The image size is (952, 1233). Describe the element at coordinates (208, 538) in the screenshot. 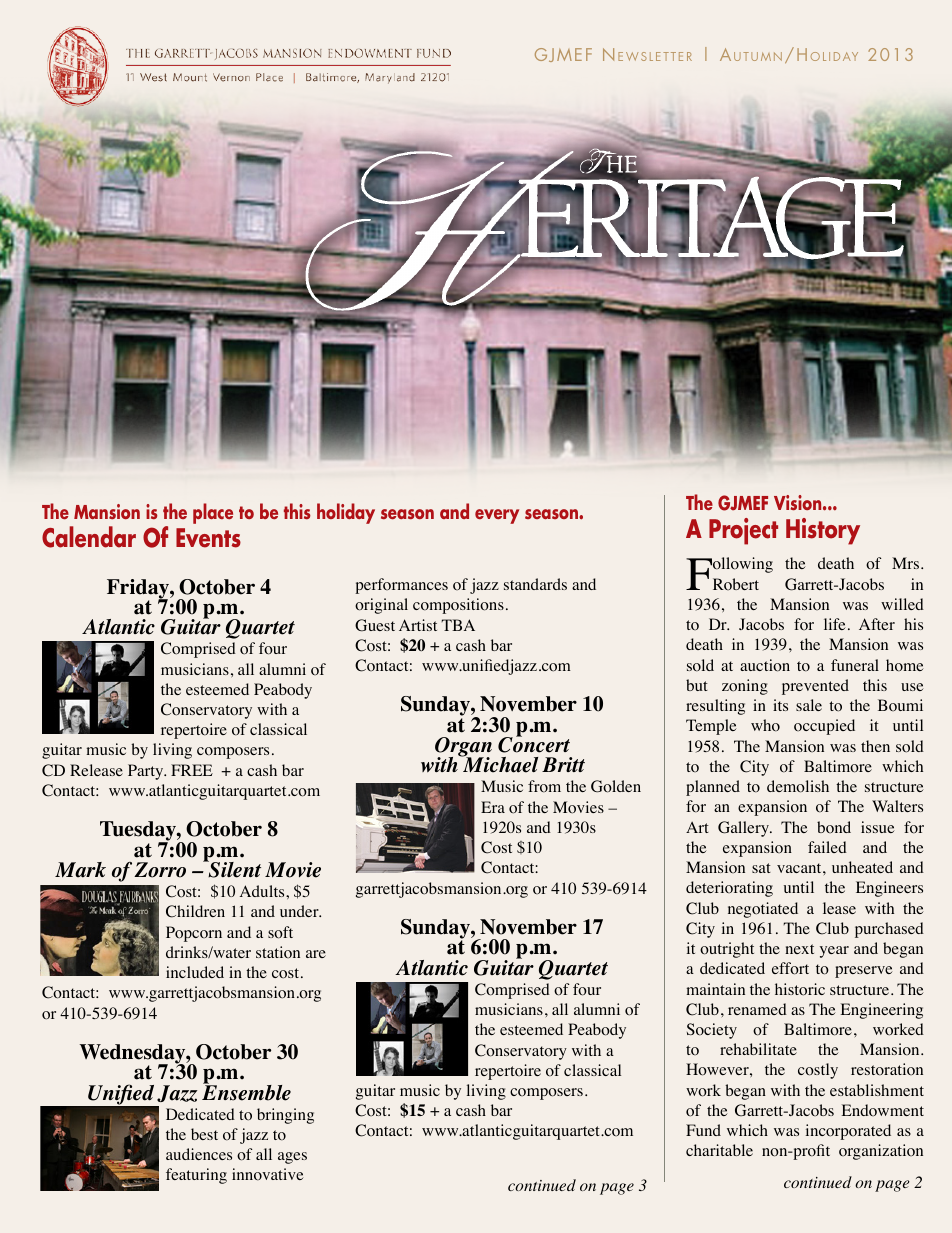

I see `Events` at that location.
